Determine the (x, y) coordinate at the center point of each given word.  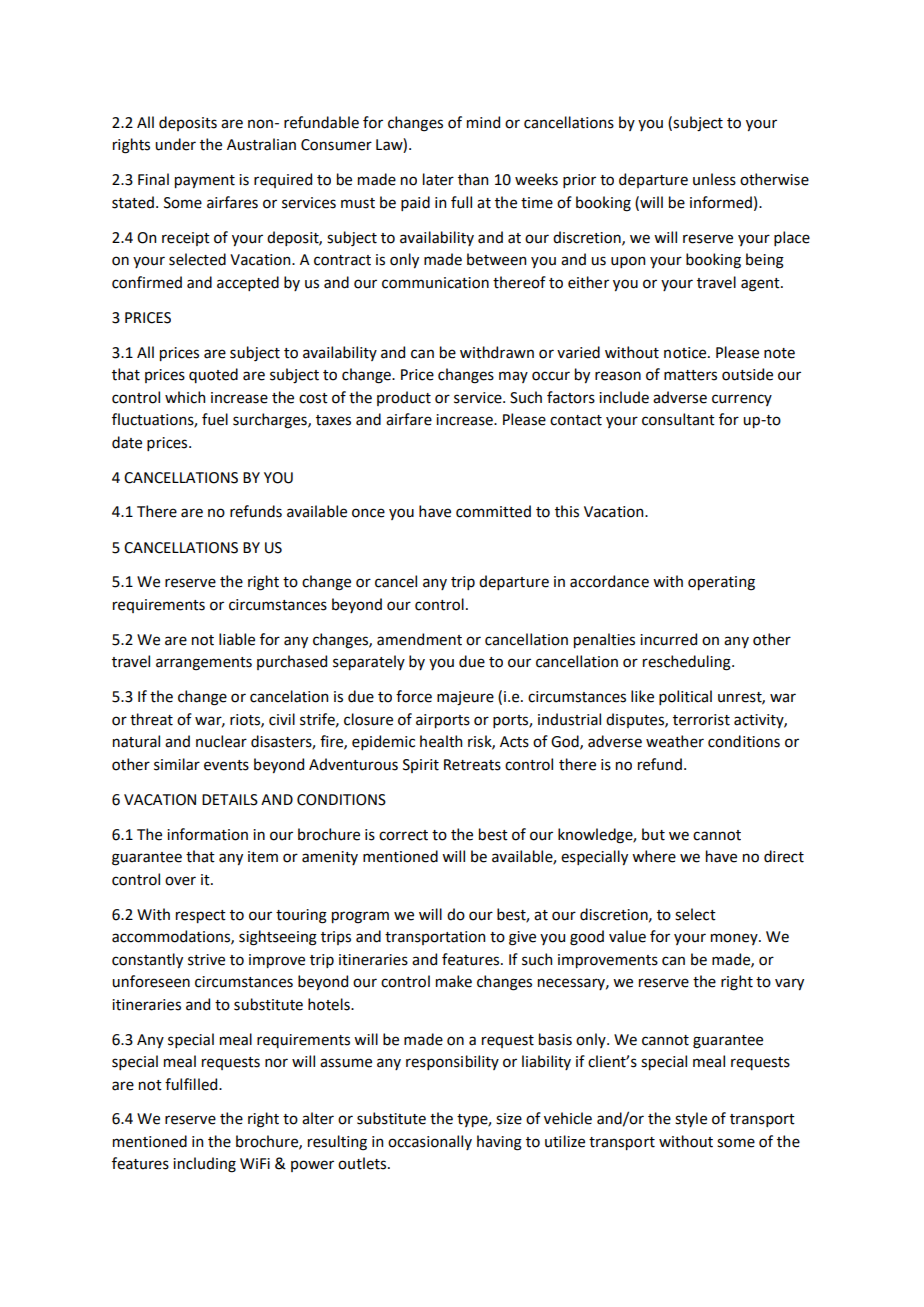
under (175, 144)
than (473, 179)
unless (714, 179)
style (691, 1119)
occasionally (430, 1142)
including (204, 1165)
